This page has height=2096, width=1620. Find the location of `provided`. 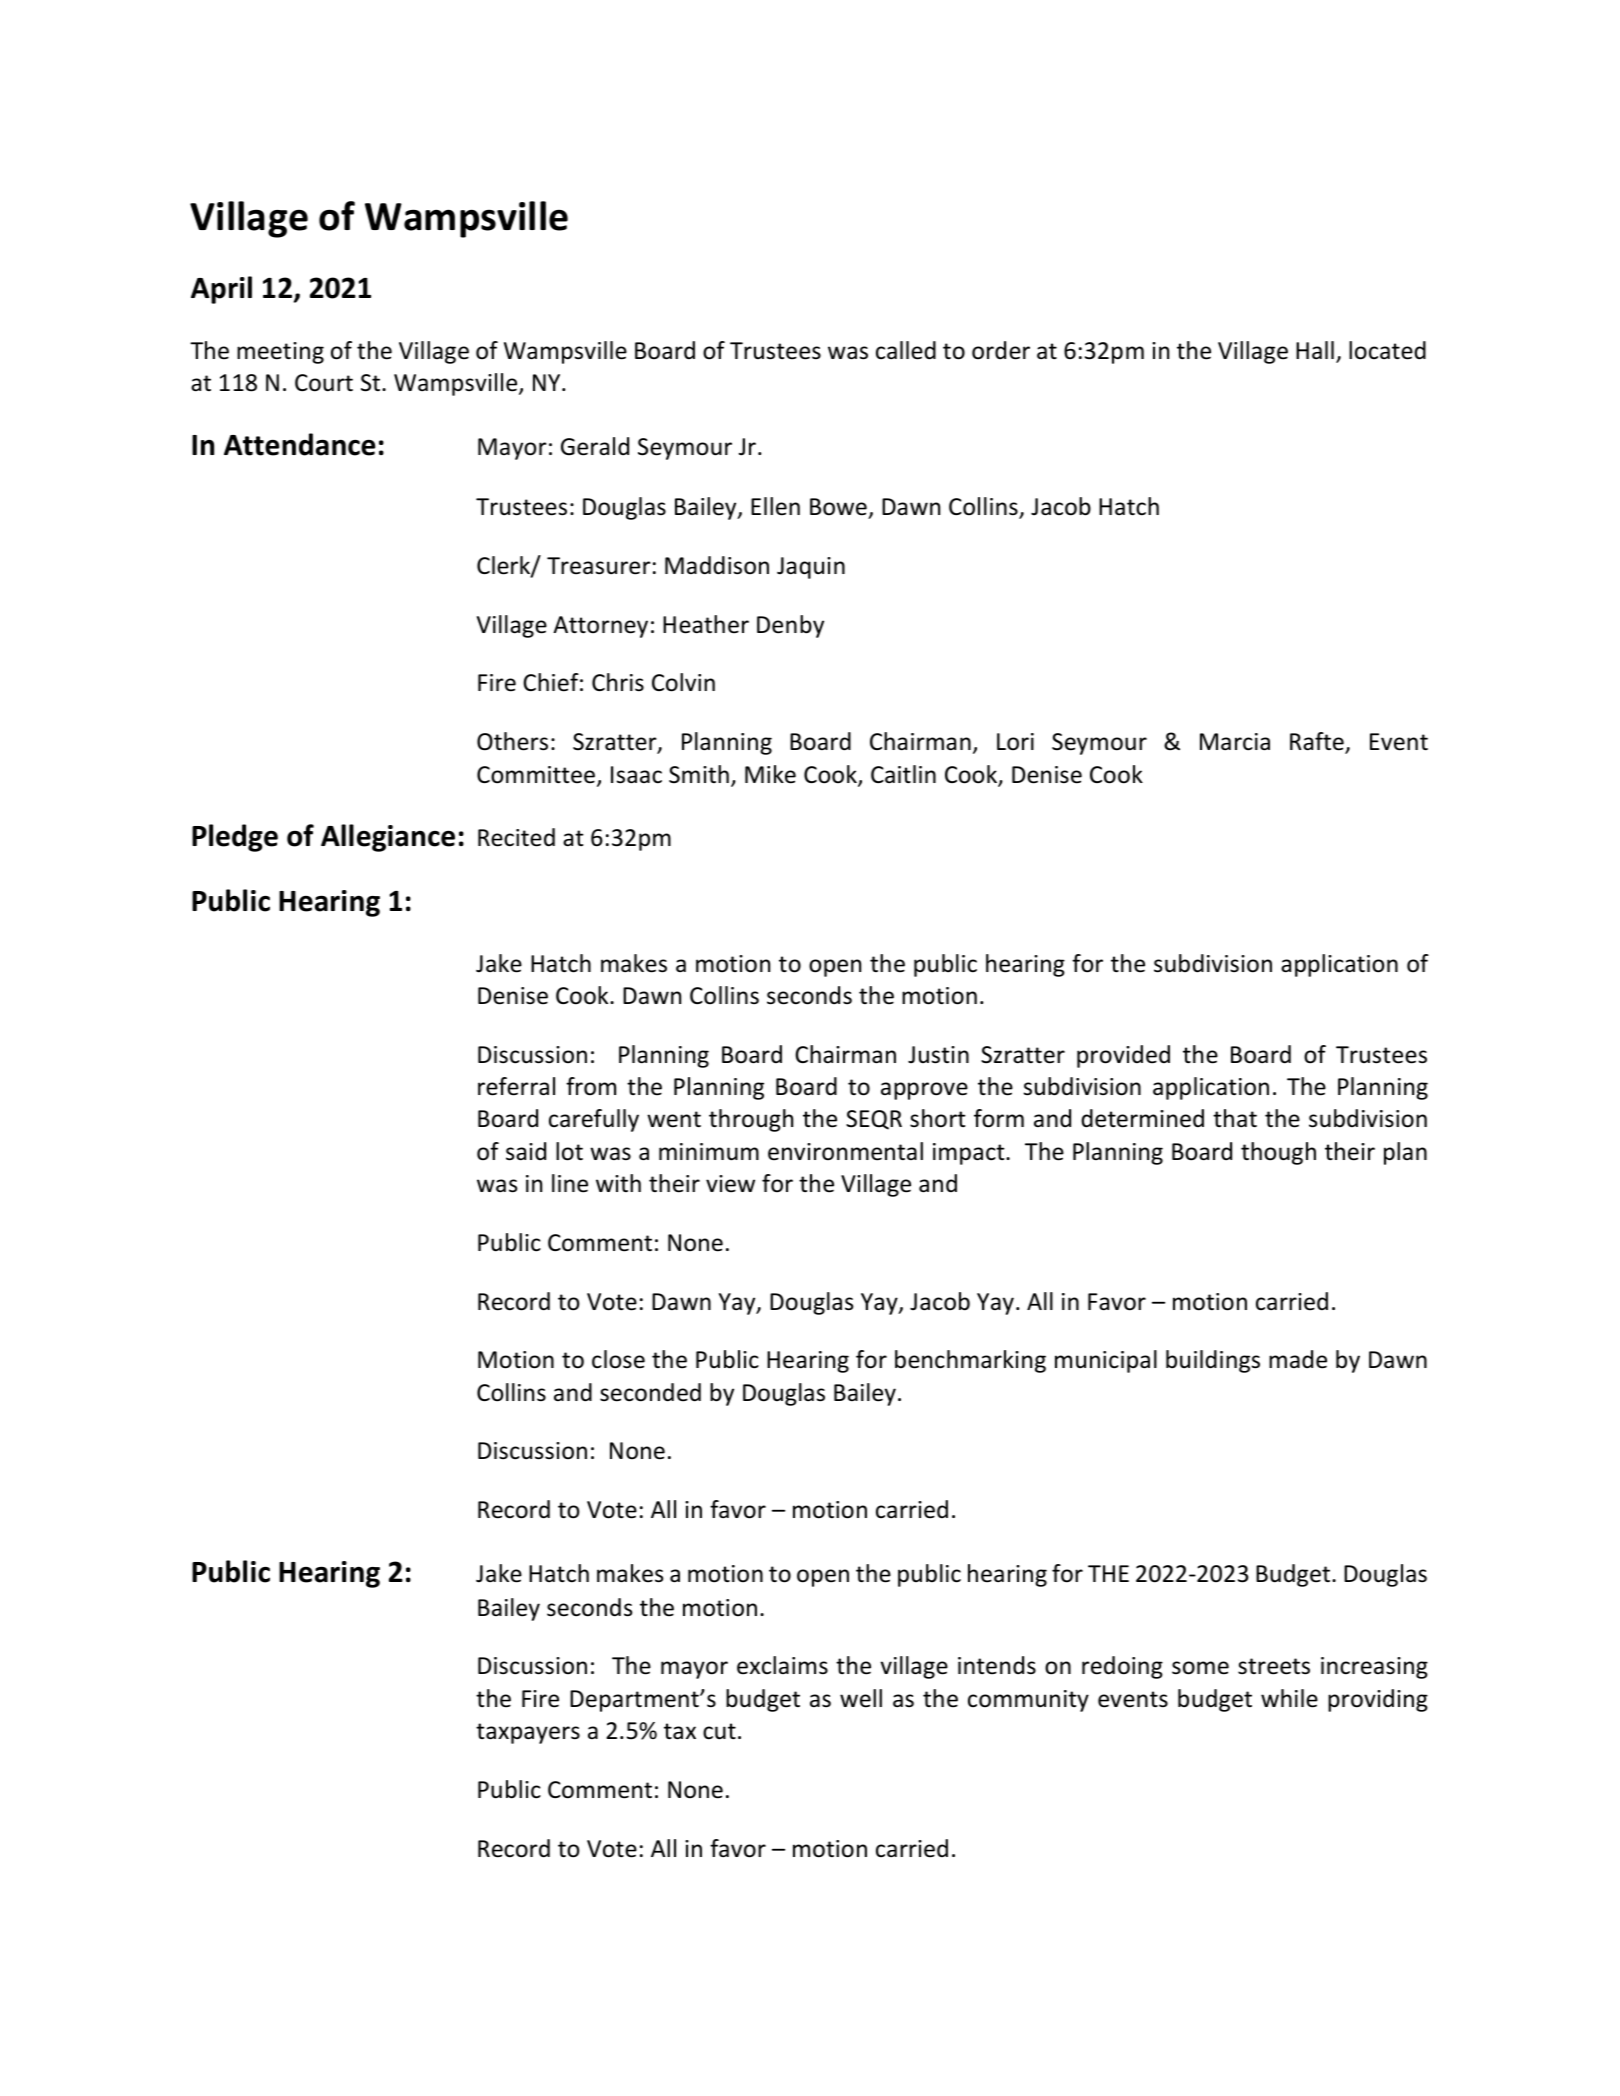

provided is located at coordinates (1123, 1056).
